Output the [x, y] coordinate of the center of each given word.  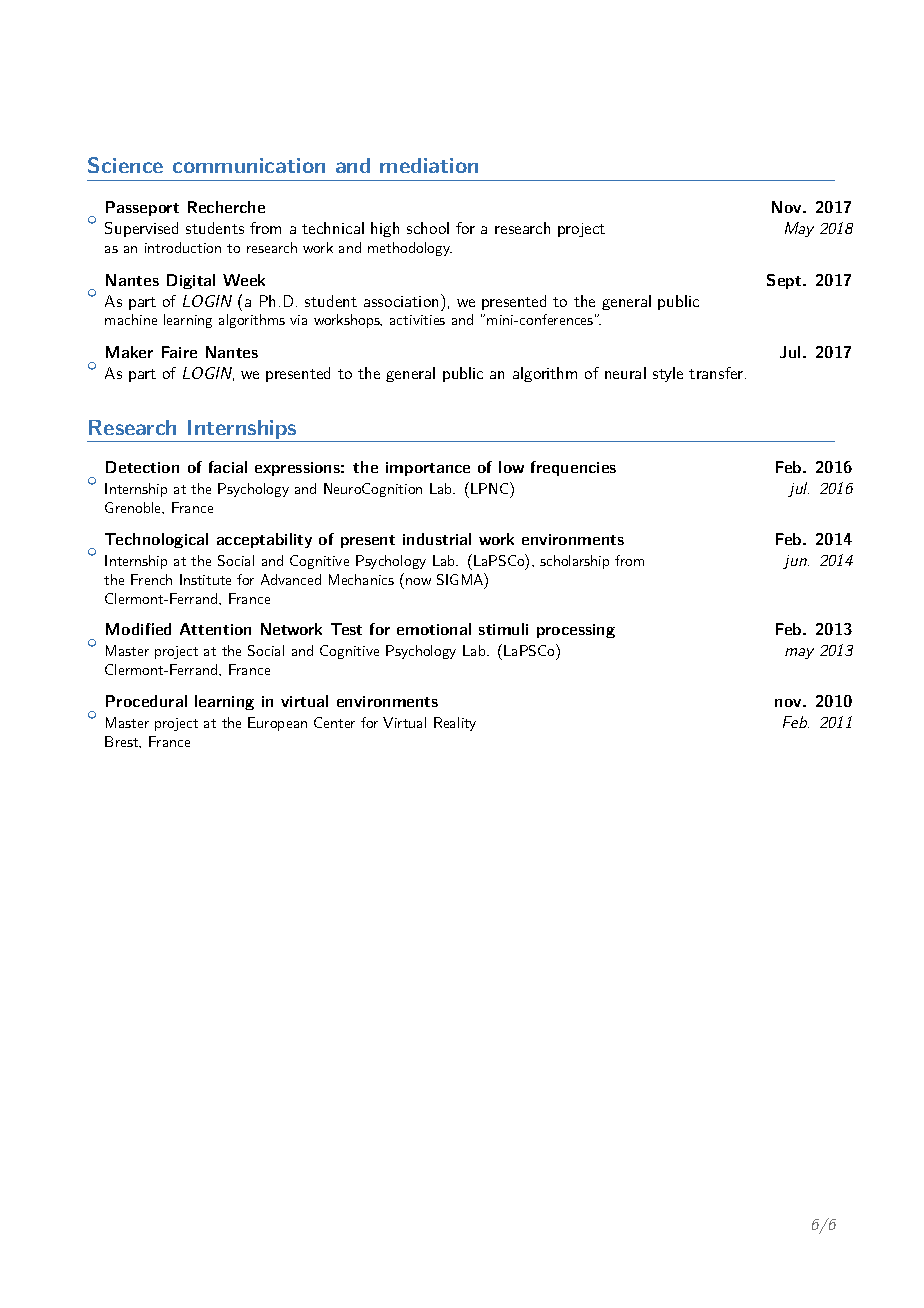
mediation [429, 165]
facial [228, 467]
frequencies [573, 468]
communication [249, 165]
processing [576, 631]
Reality [455, 724]
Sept [785, 281]
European [277, 724]
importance [428, 469]
